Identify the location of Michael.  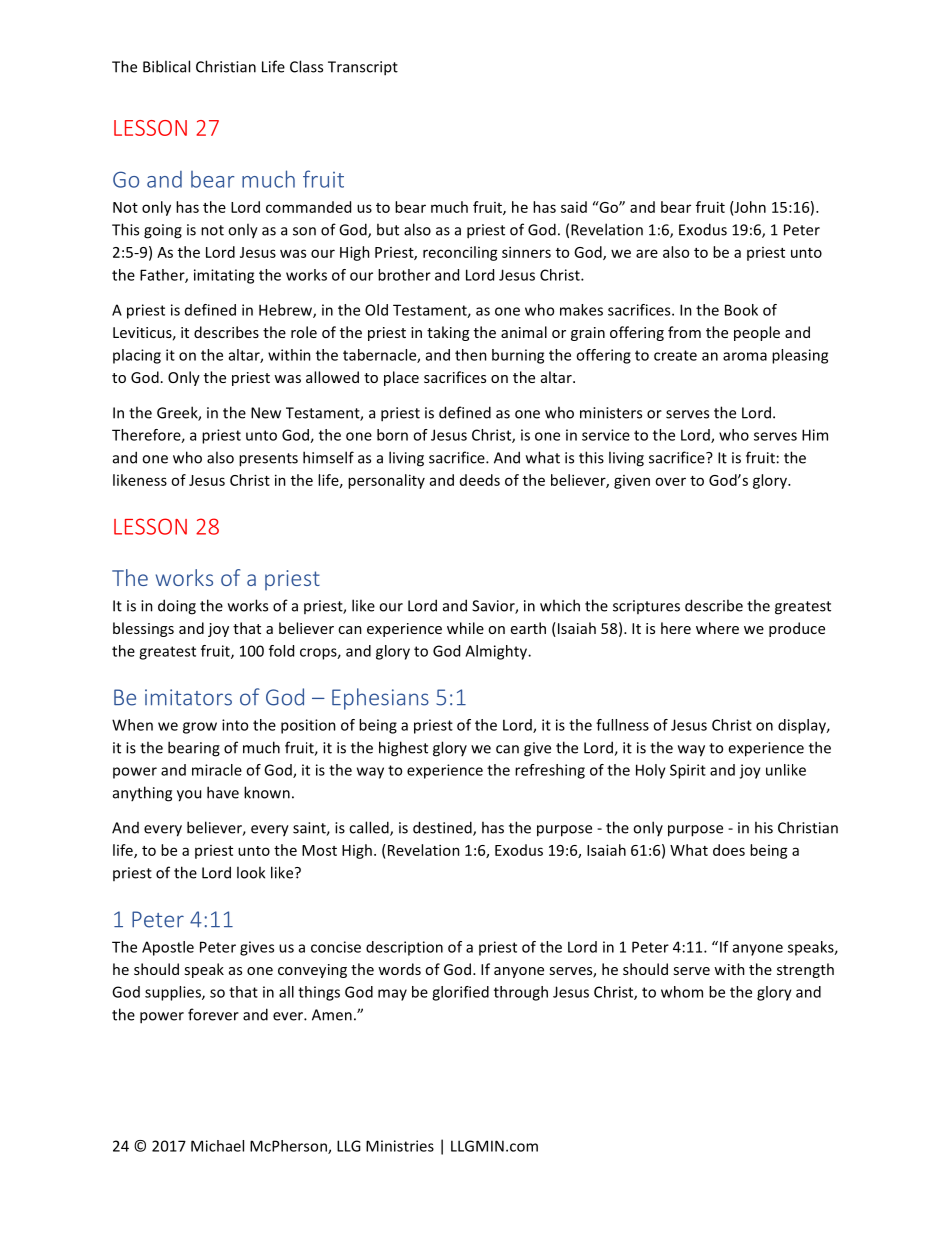
(217, 1146).
